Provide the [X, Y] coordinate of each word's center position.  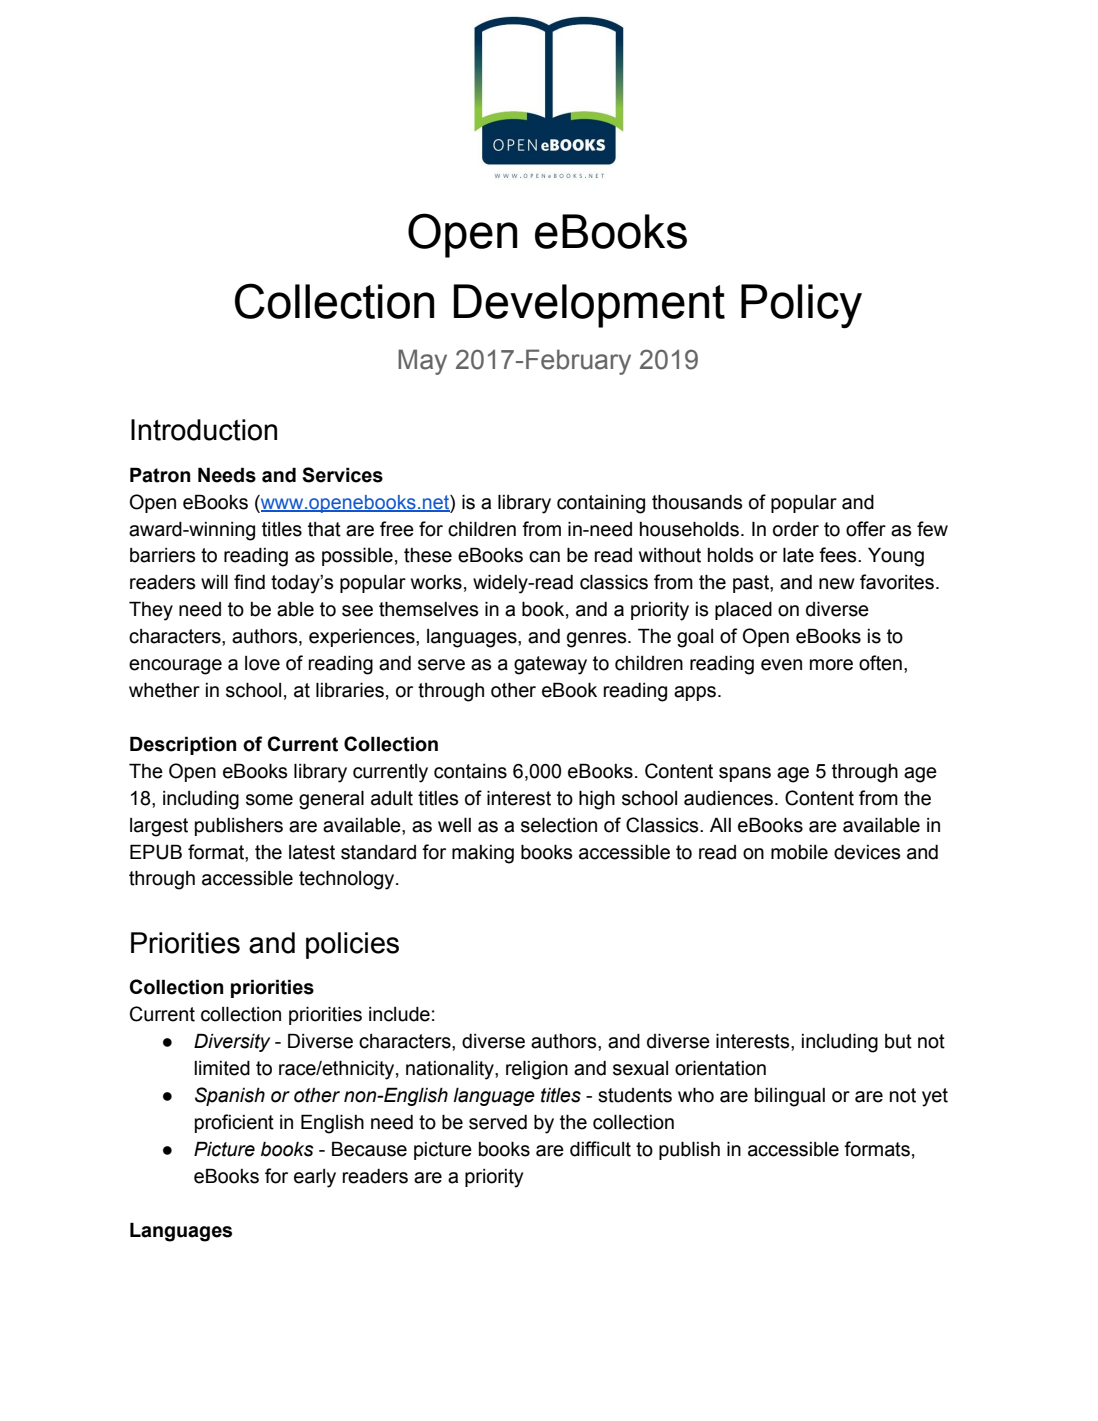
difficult [600, 1149]
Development [589, 306]
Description [183, 745]
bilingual [790, 1097]
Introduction [204, 430]
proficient [234, 1123]
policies [352, 945]
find [249, 582]
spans [745, 774]
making [483, 854]
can [544, 557]
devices [867, 852]
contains [470, 771]
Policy [801, 306]
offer [866, 529]
